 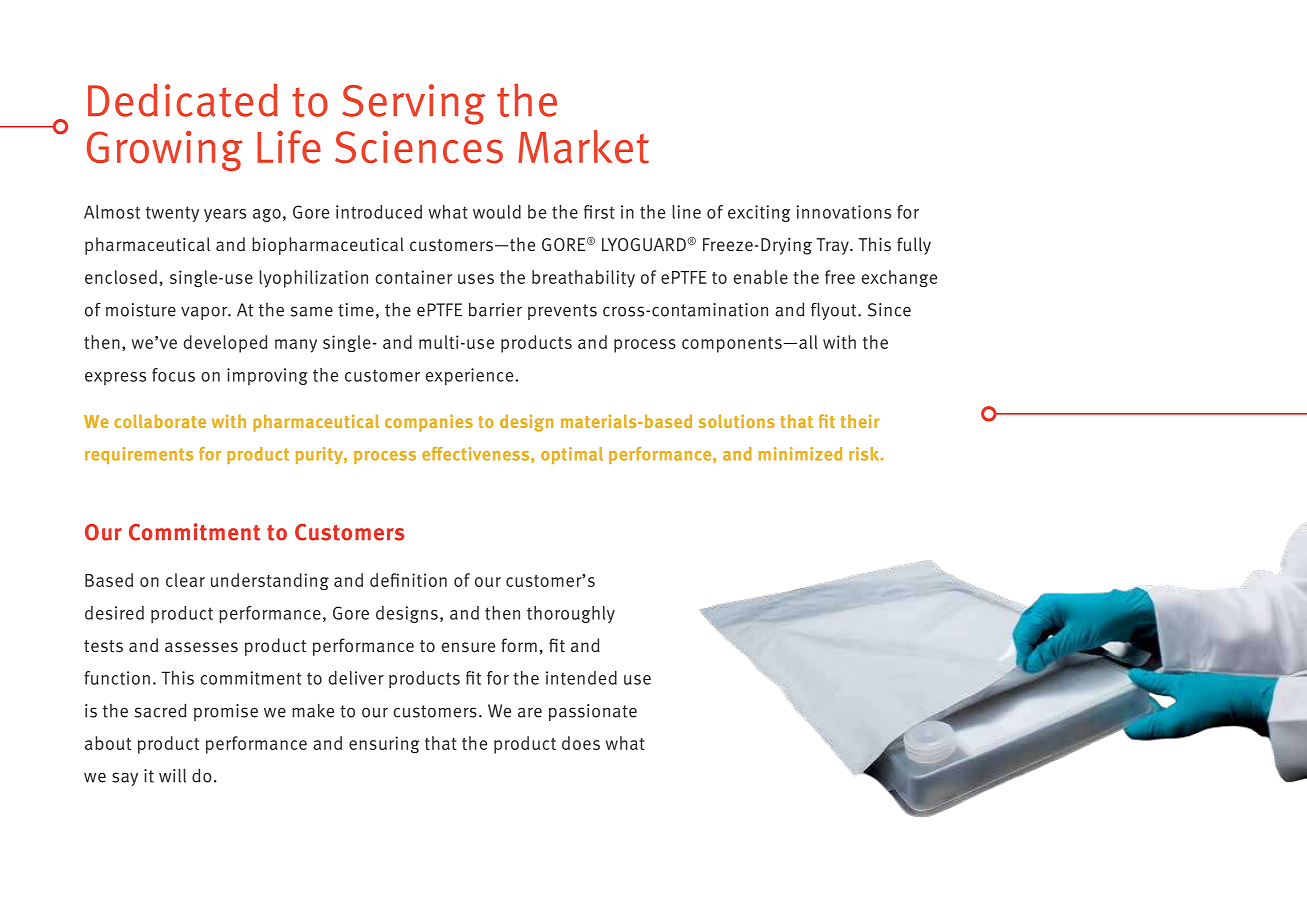 What do you see at coordinates (185, 580) in the page?
I see `clear` at bounding box center [185, 580].
